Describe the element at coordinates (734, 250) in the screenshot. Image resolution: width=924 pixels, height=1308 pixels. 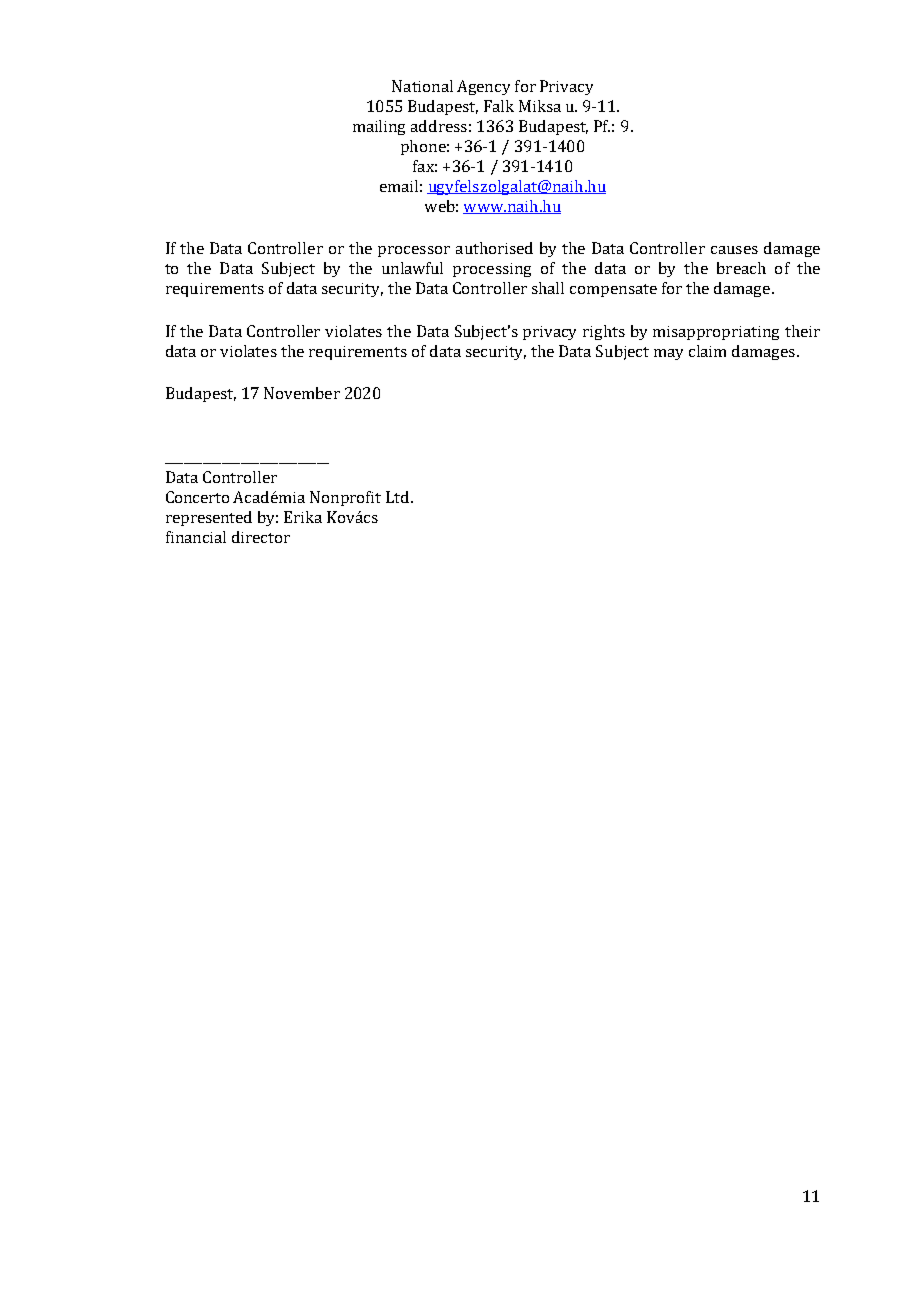
I see `causes` at that location.
